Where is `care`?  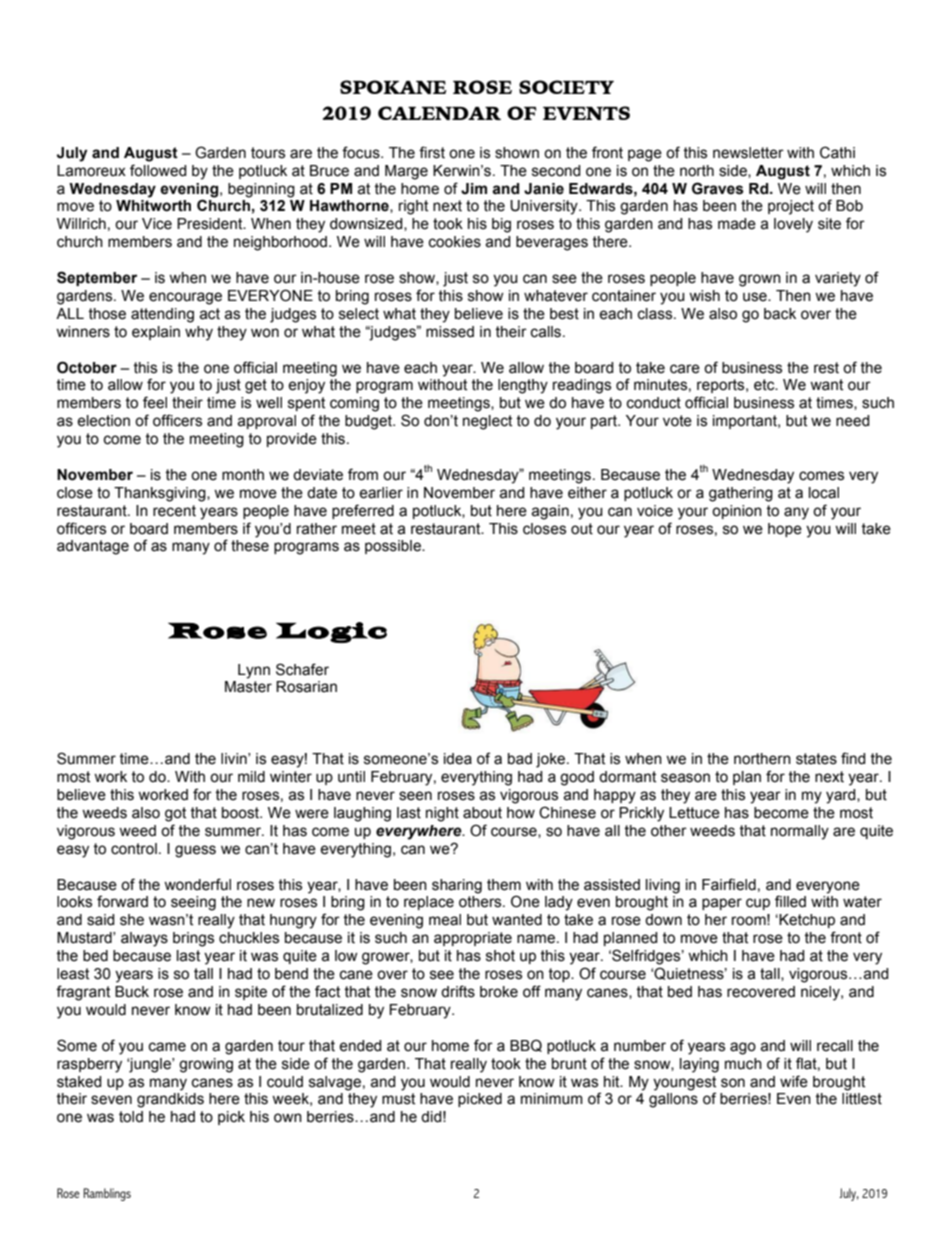 care is located at coordinates (685, 369).
